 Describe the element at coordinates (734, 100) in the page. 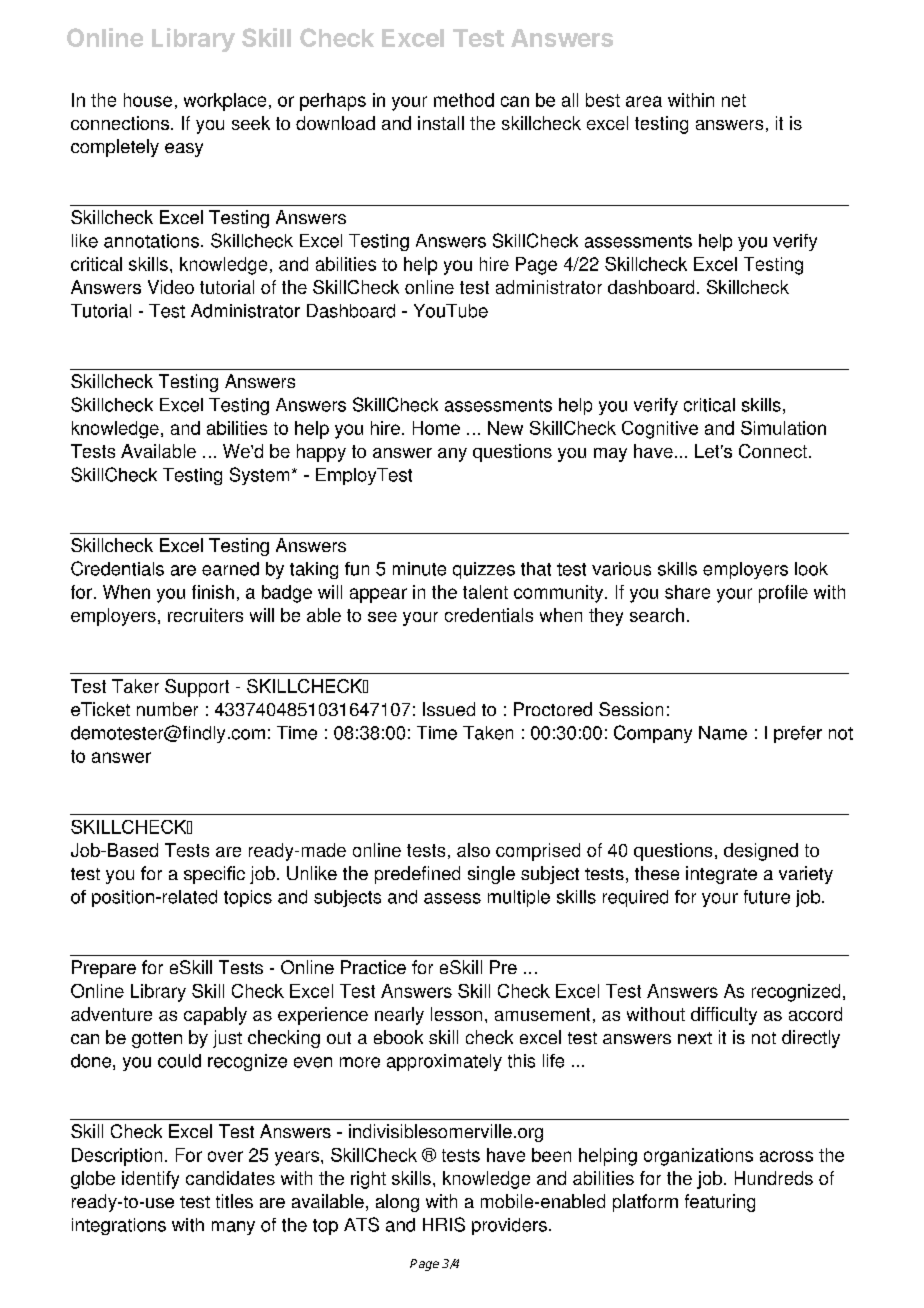

I see `net` at that location.
